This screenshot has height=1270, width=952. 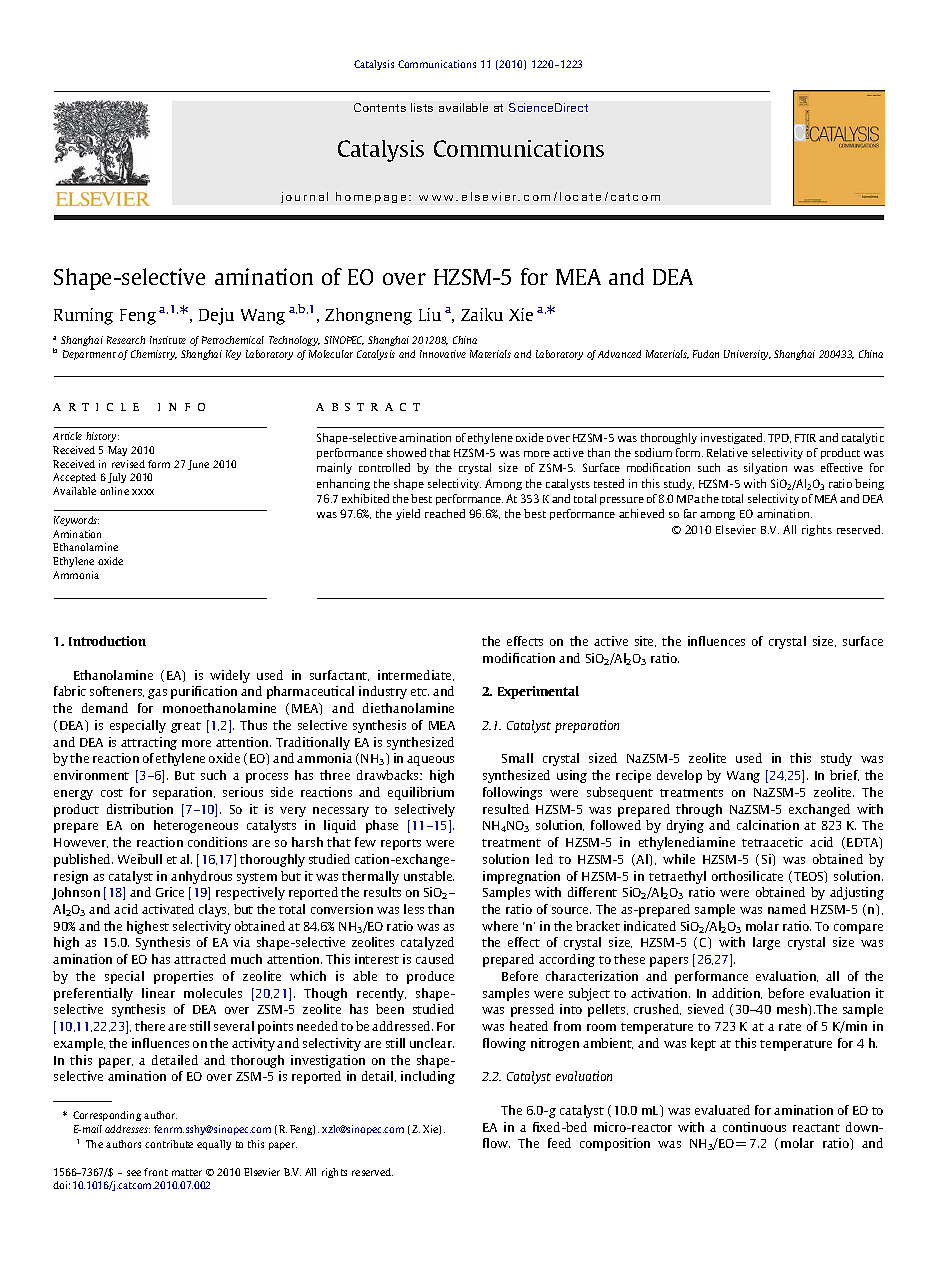 I want to click on site, so click(x=645, y=641).
